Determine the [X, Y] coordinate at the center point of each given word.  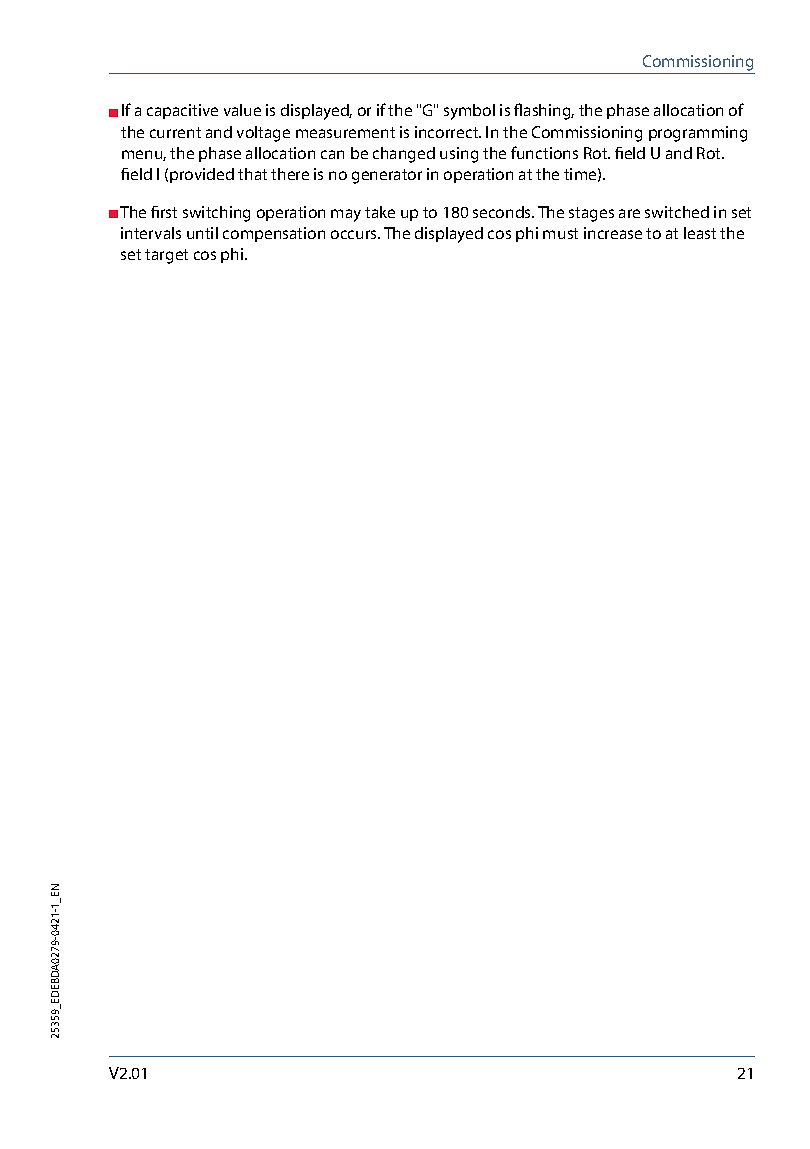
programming [698, 134]
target [166, 256]
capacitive [182, 111]
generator [387, 176]
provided [202, 175]
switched [677, 212]
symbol [469, 112]
